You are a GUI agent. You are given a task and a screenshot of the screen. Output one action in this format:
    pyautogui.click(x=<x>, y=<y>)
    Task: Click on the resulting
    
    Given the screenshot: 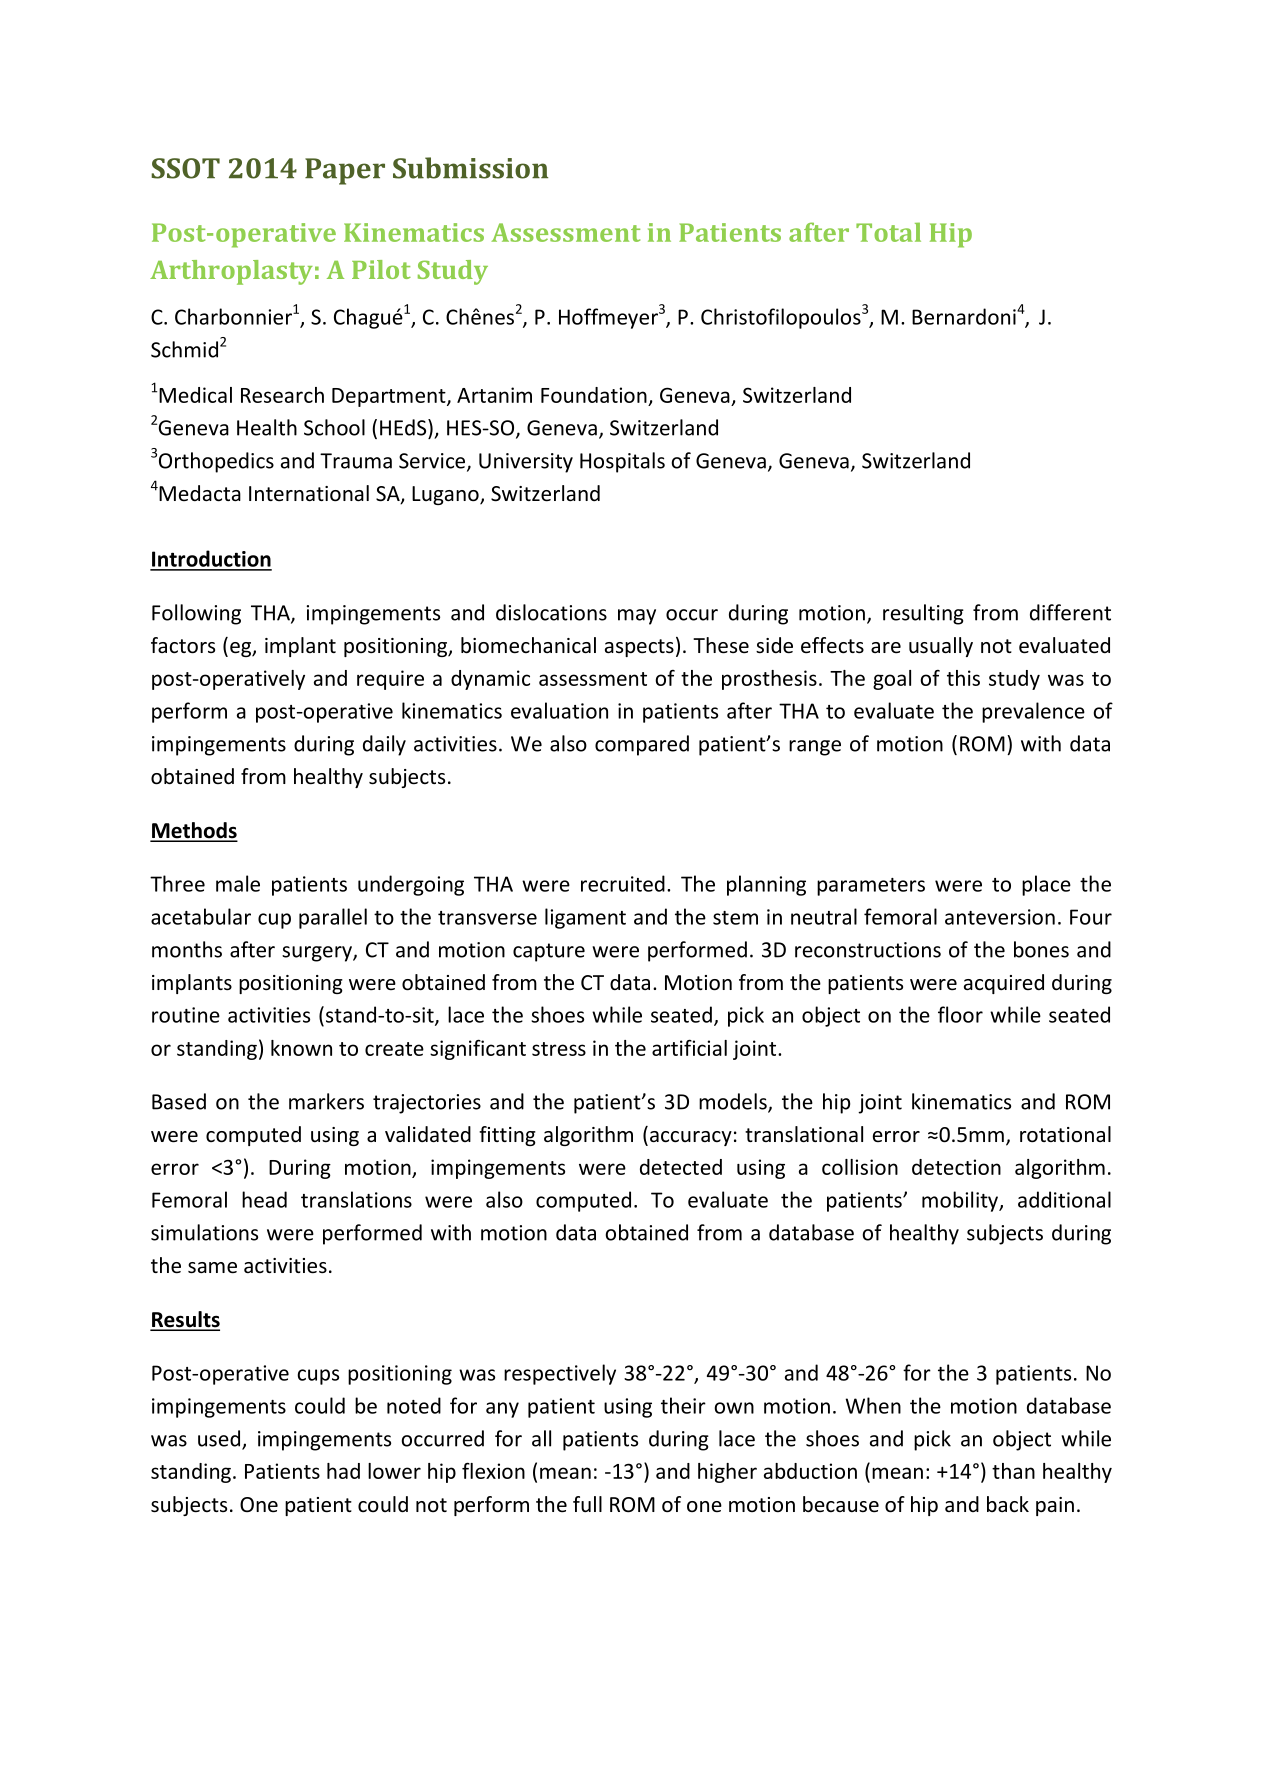 What is the action you would take?
    pyautogui.click(x=923, y=614)
